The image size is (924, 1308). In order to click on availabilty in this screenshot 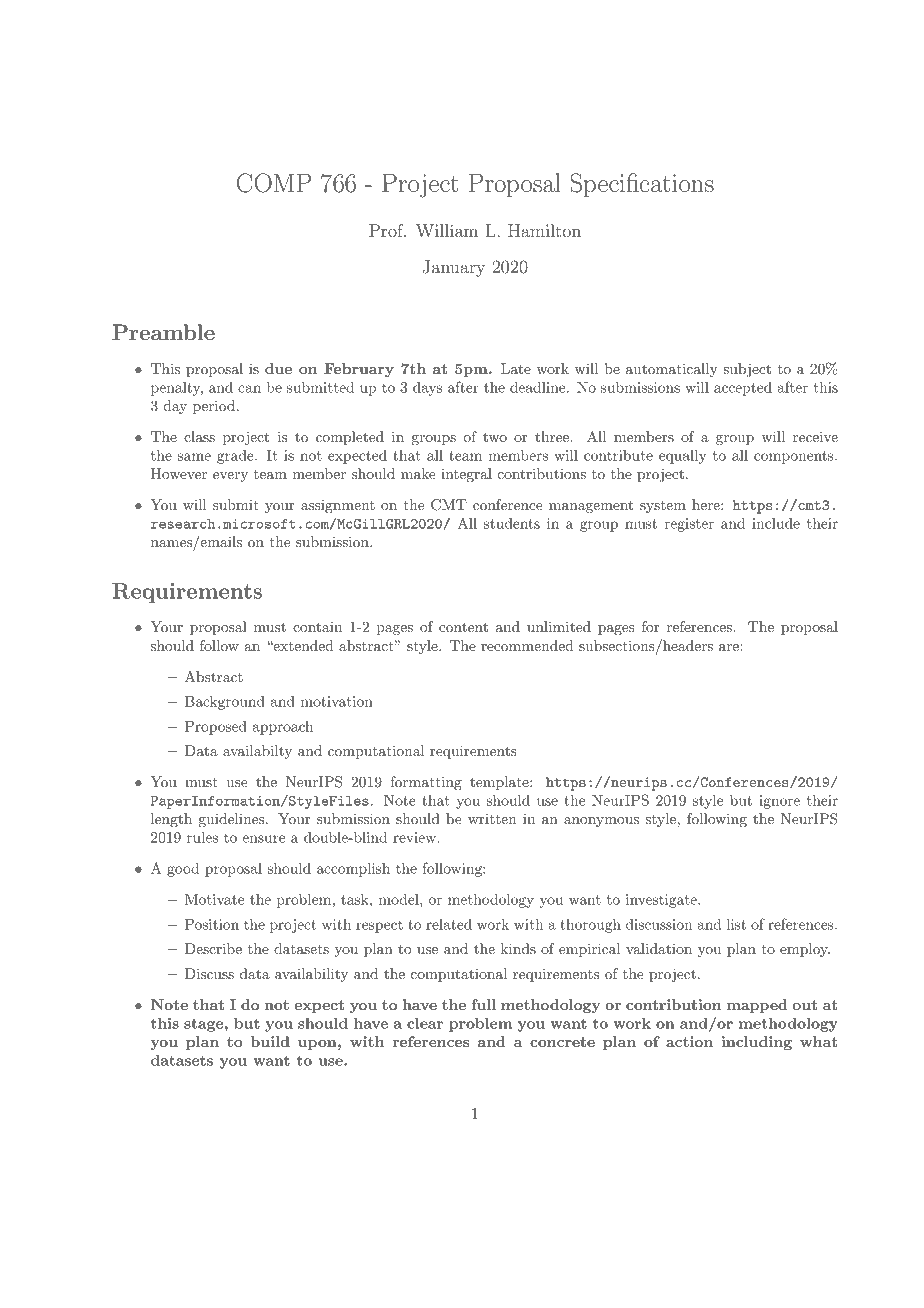, I will do `click(257, 752)`.
